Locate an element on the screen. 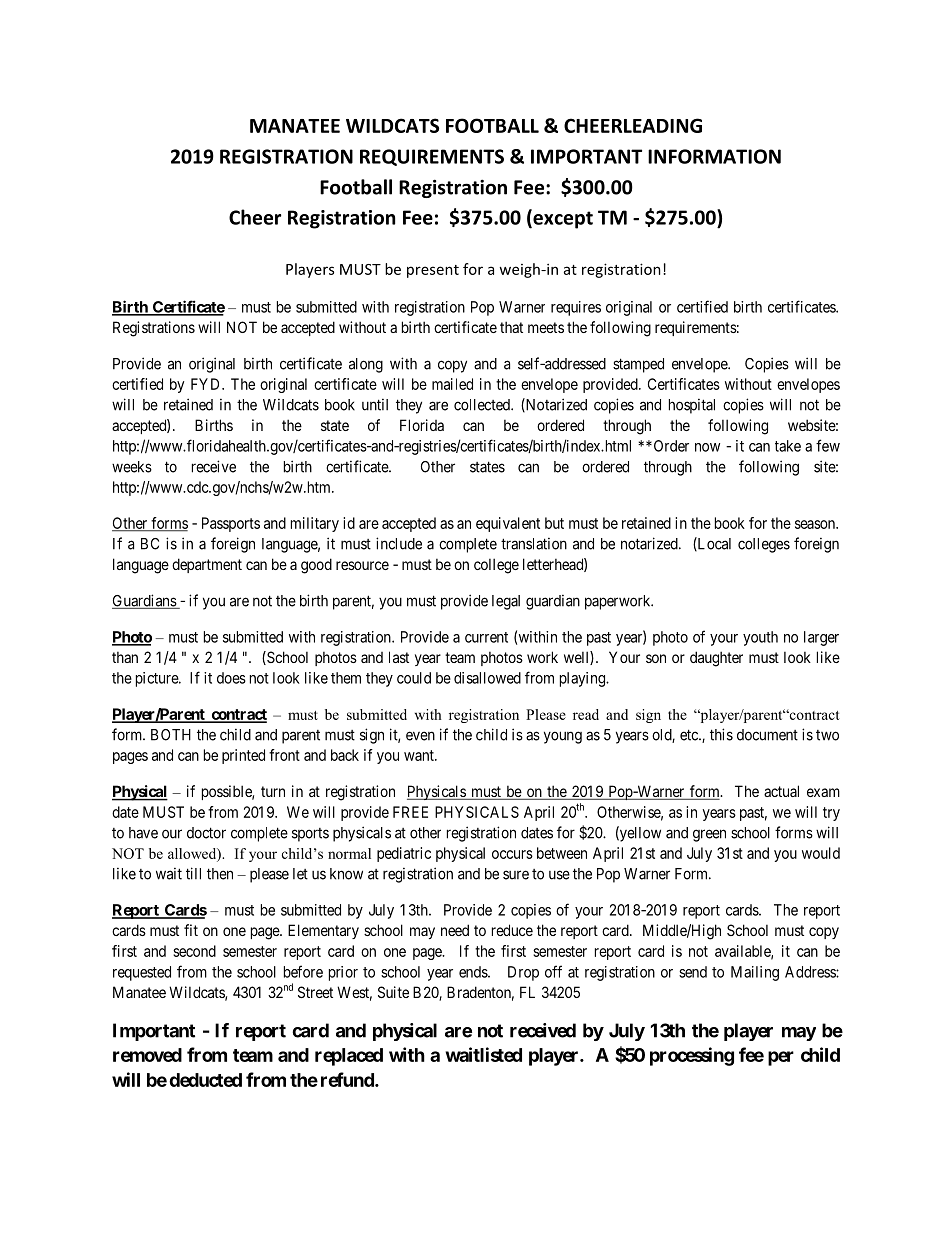 The image size is (952, 1233). replaced is located at coordinates (349, 1057).
